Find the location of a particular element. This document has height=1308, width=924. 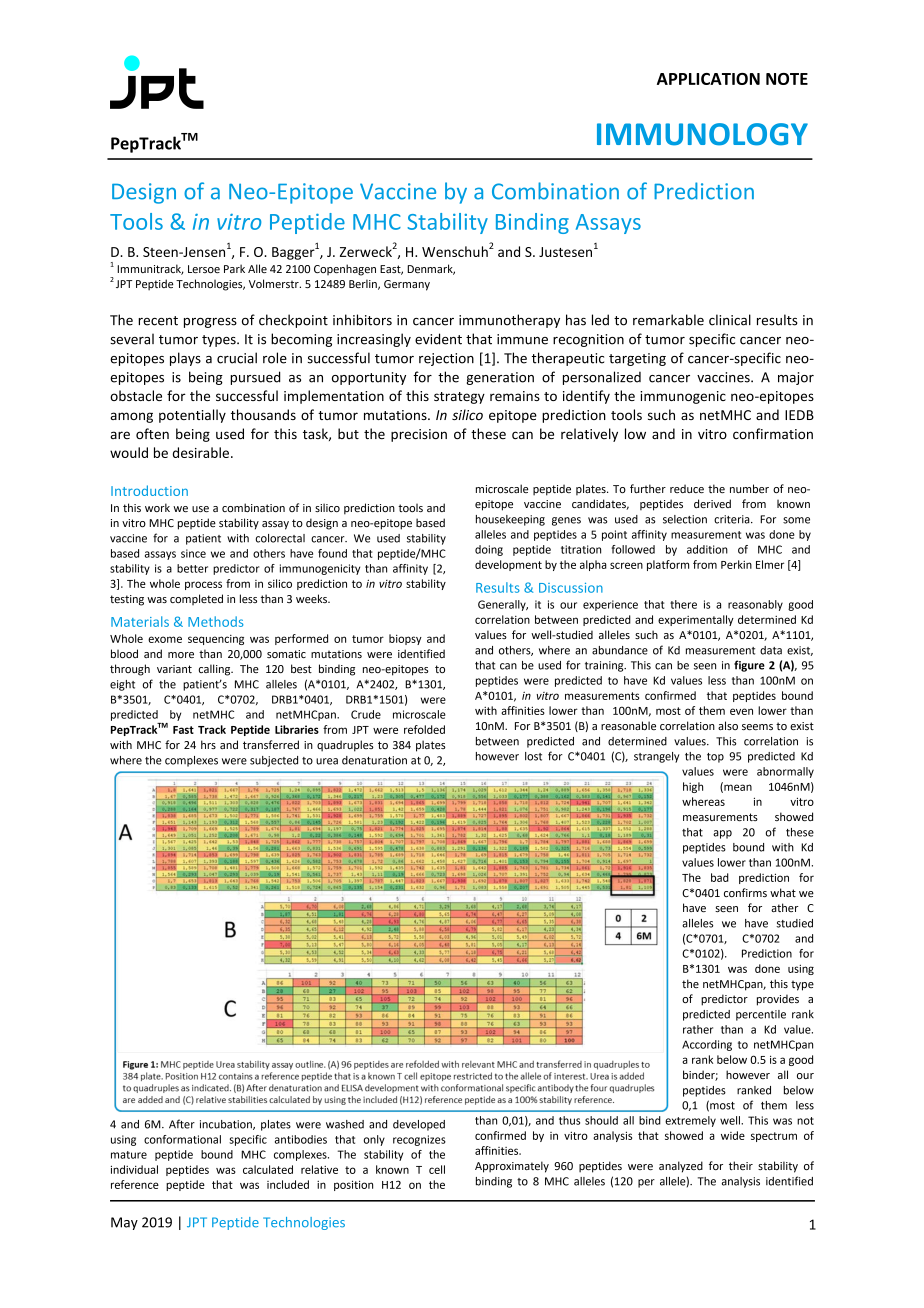

IMMUNOLOGY is located at coordinates (702, 134).
